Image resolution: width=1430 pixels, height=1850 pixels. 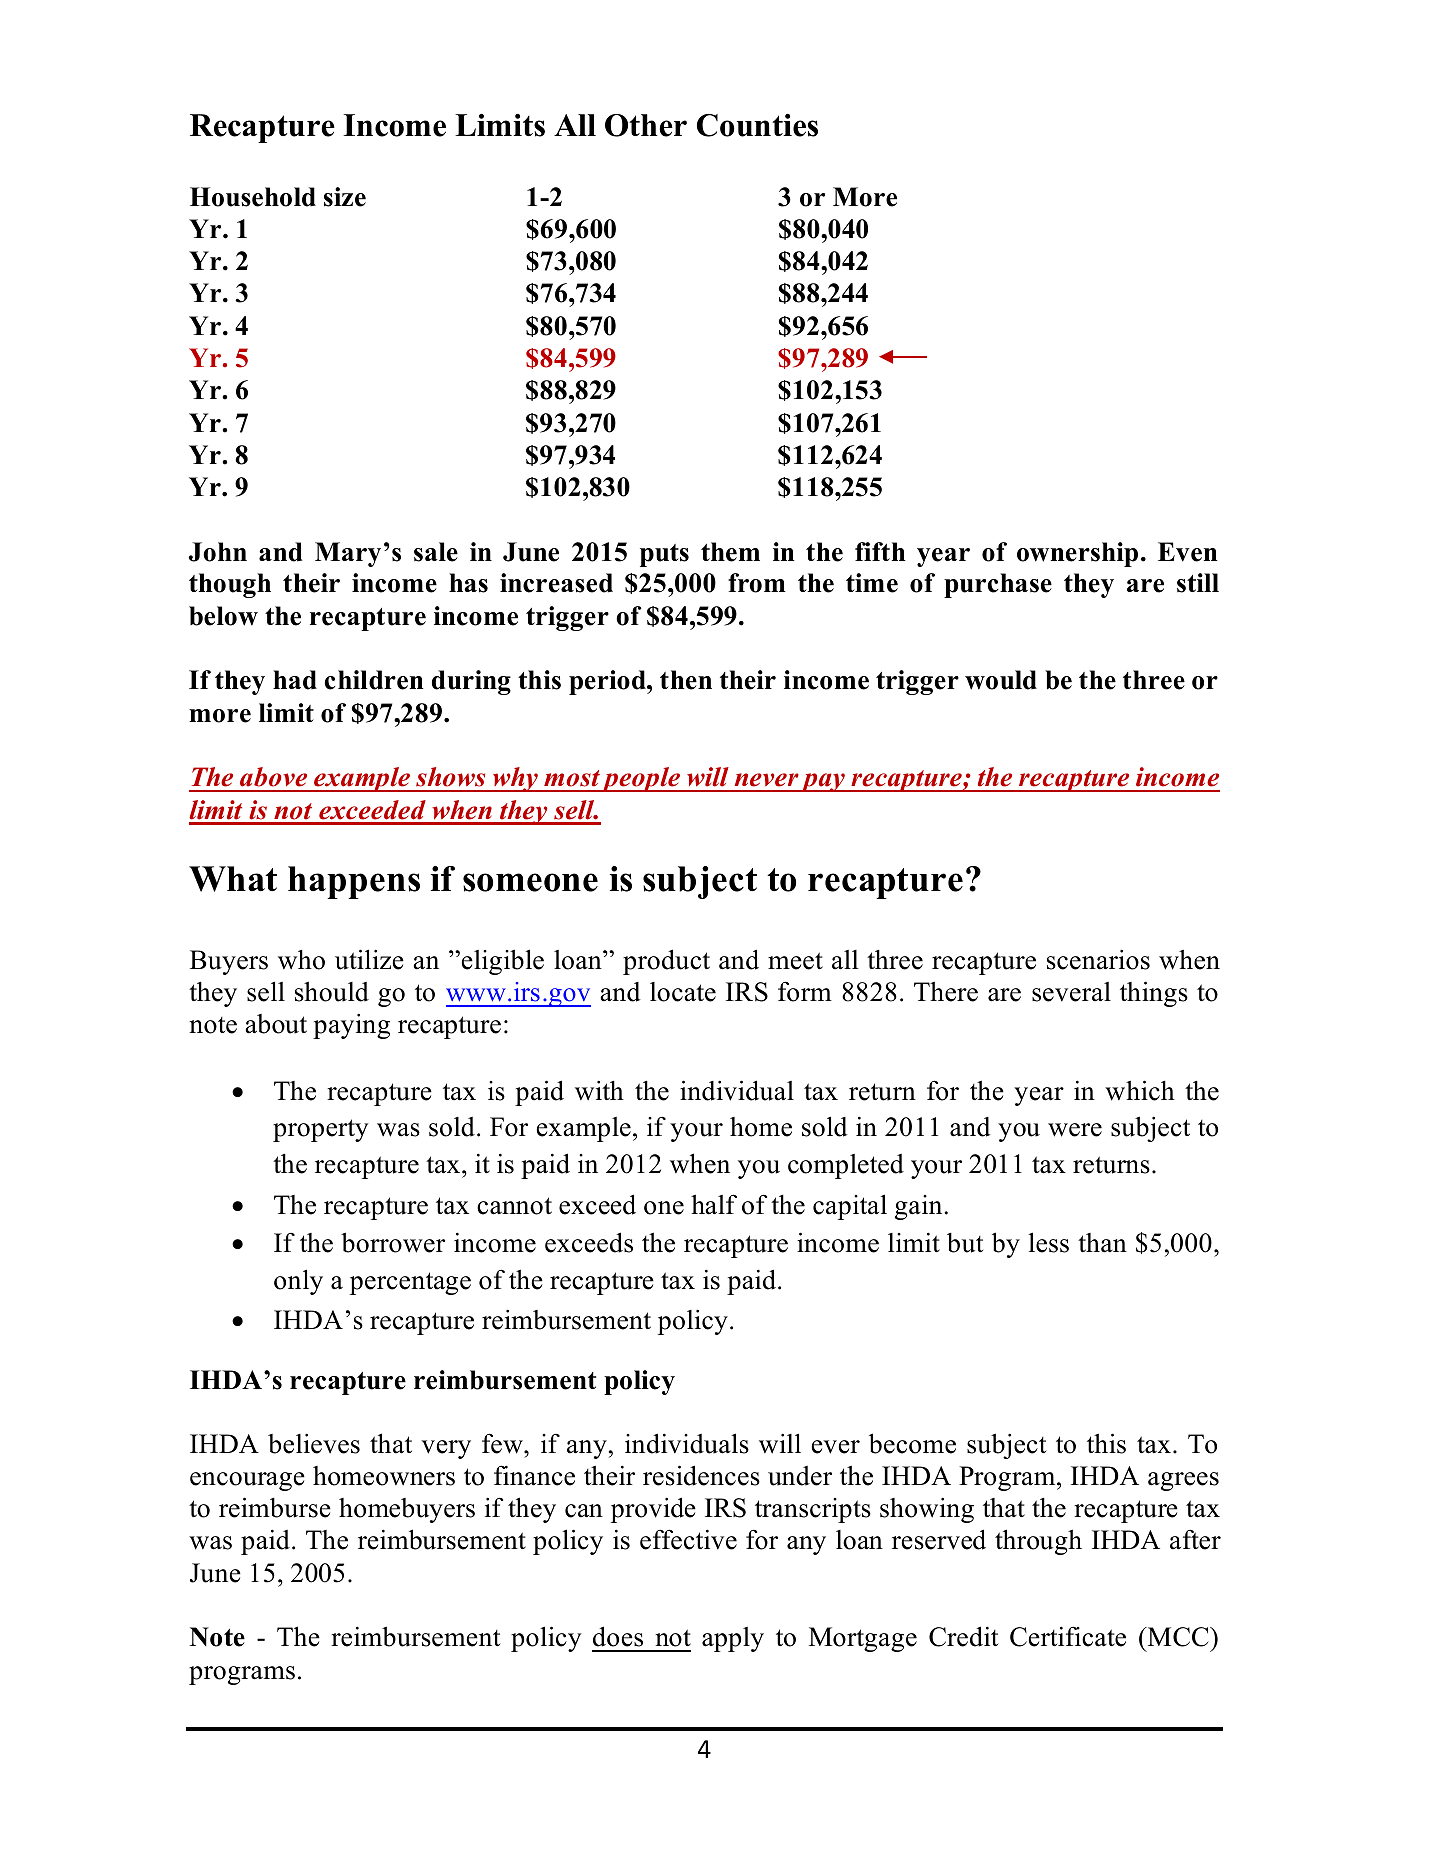 What do you see at coordinates (1098, 960) in the screenshot?
I see `scenarios` at bounding box center [1098, 960].
